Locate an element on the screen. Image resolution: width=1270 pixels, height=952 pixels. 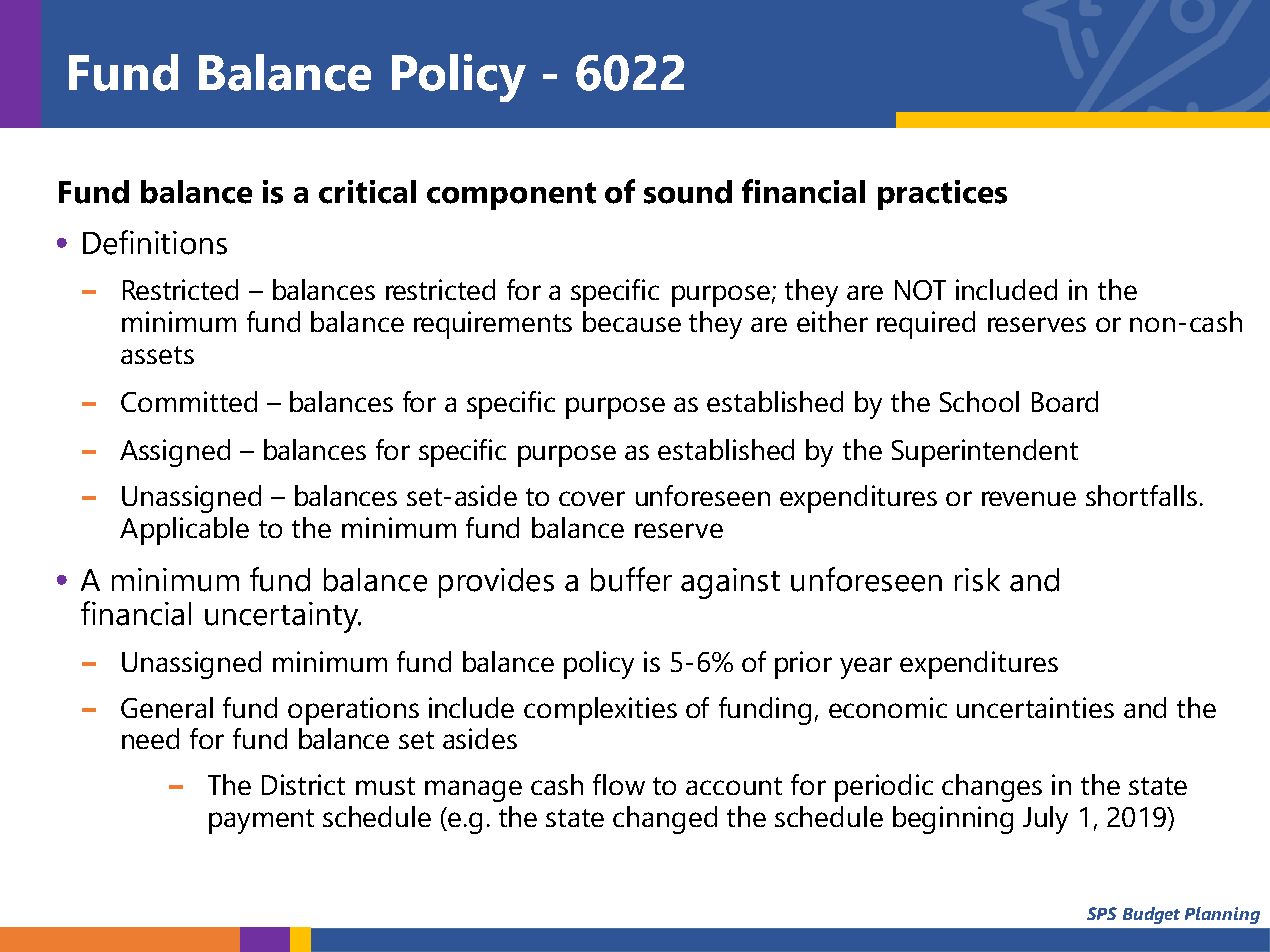
Superintendent is located at coordinates (985, 453).
